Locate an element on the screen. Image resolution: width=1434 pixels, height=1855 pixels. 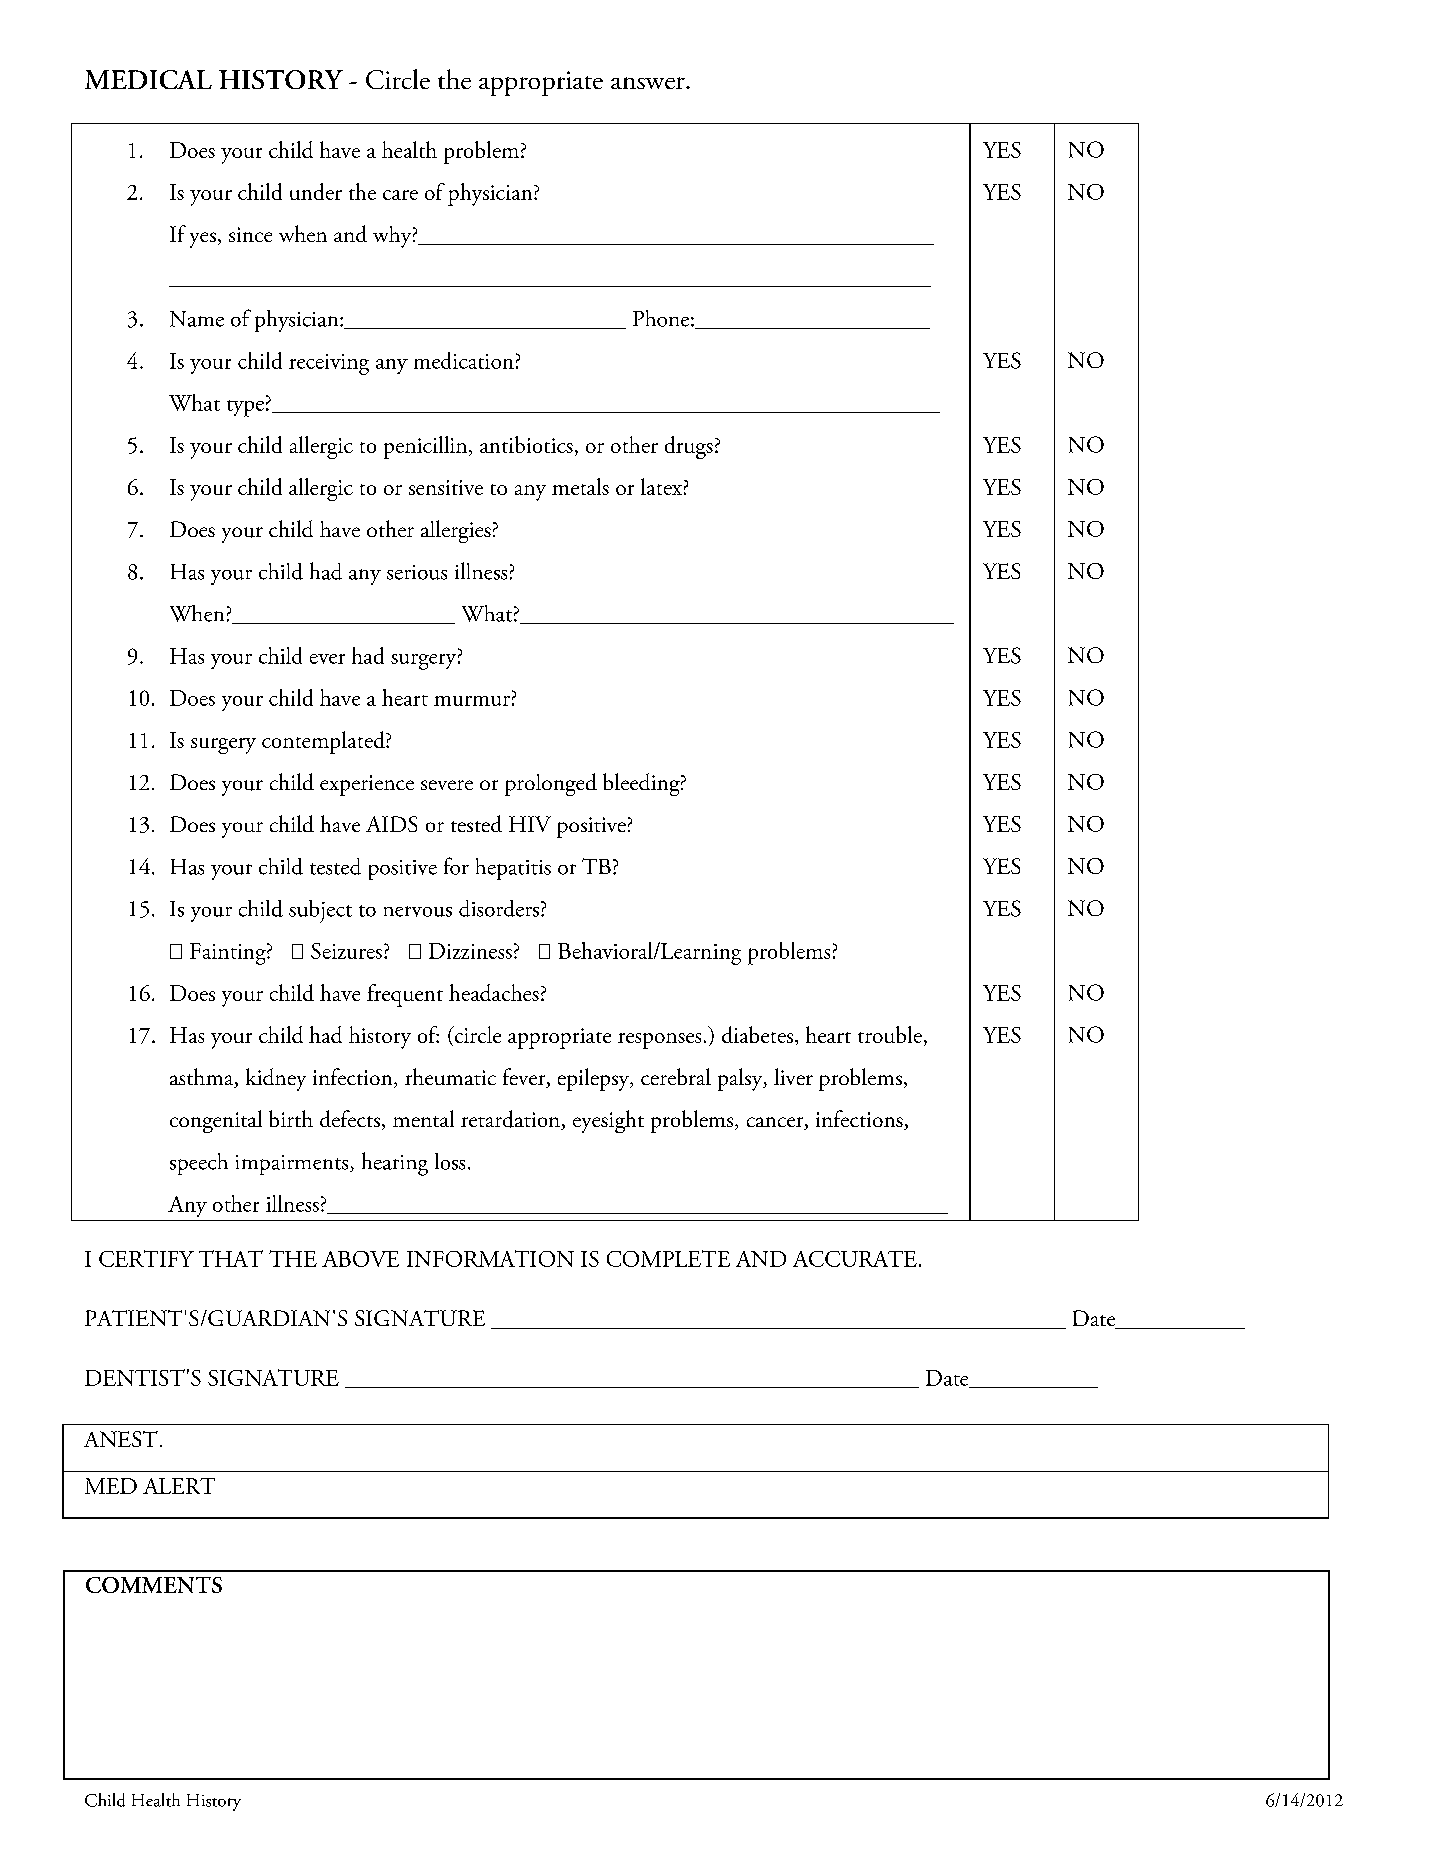
prolonged is located at coordinates (551, 784).
